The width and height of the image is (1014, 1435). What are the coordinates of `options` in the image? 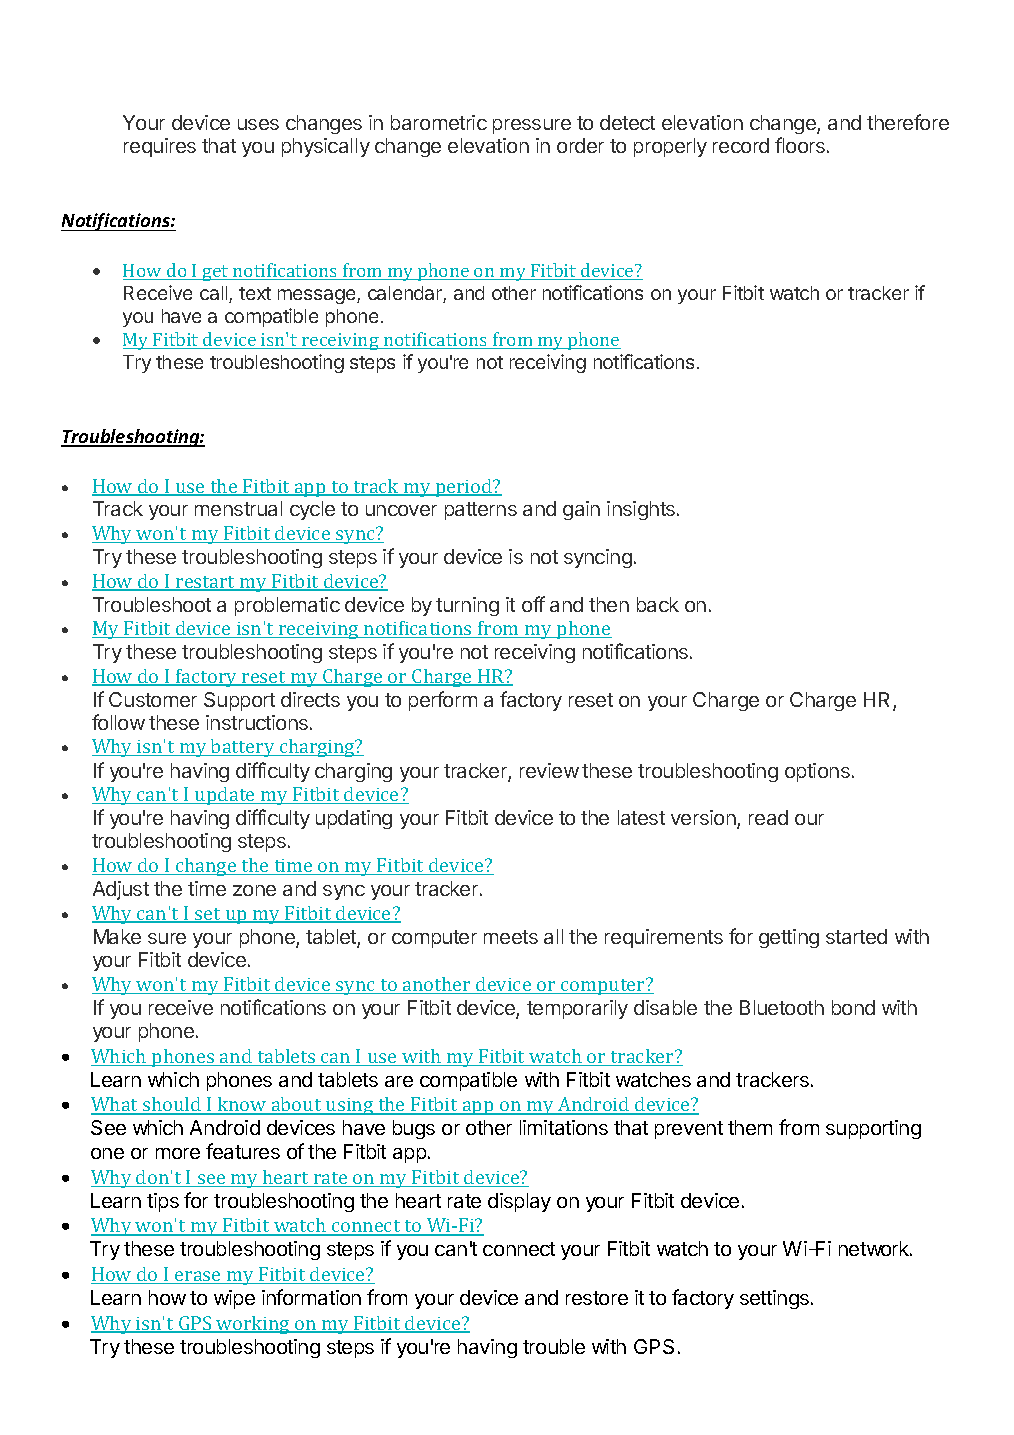 It's located at (817, 772).
